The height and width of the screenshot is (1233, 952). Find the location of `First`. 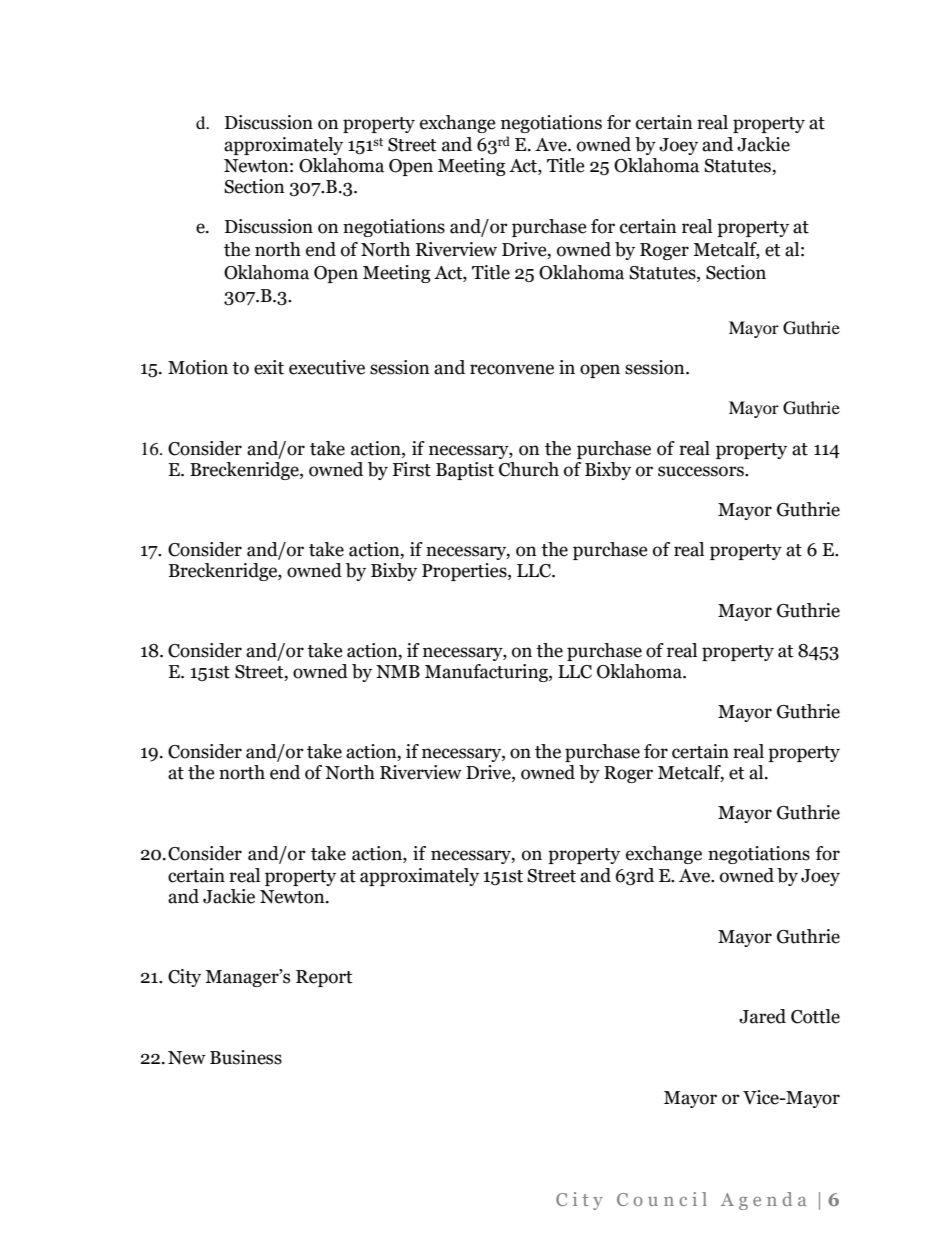

First is located at coordinates (411, 469).
